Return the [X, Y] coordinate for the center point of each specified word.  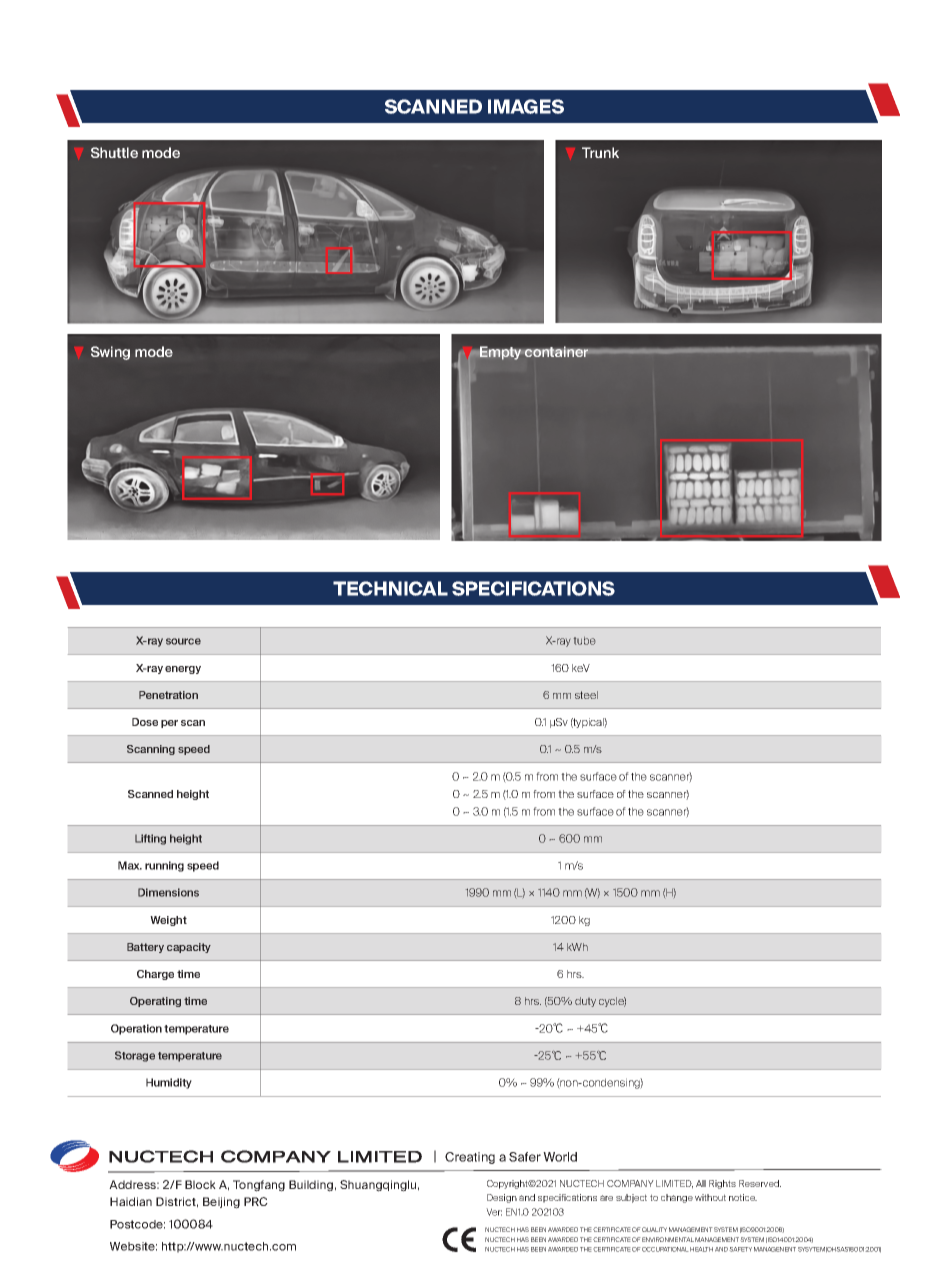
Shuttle [114, 152]
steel [586, 695]
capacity [189, 948]
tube [584, 641]
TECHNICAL [390, 588]
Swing [110, 353]
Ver [494, 1212]
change [677, 1198]
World [560, 1157]
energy [183, 670]
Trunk [600, 152]
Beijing [221, 1203]
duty [585, 1002]
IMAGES [526, 106]
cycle [612, 1002]
